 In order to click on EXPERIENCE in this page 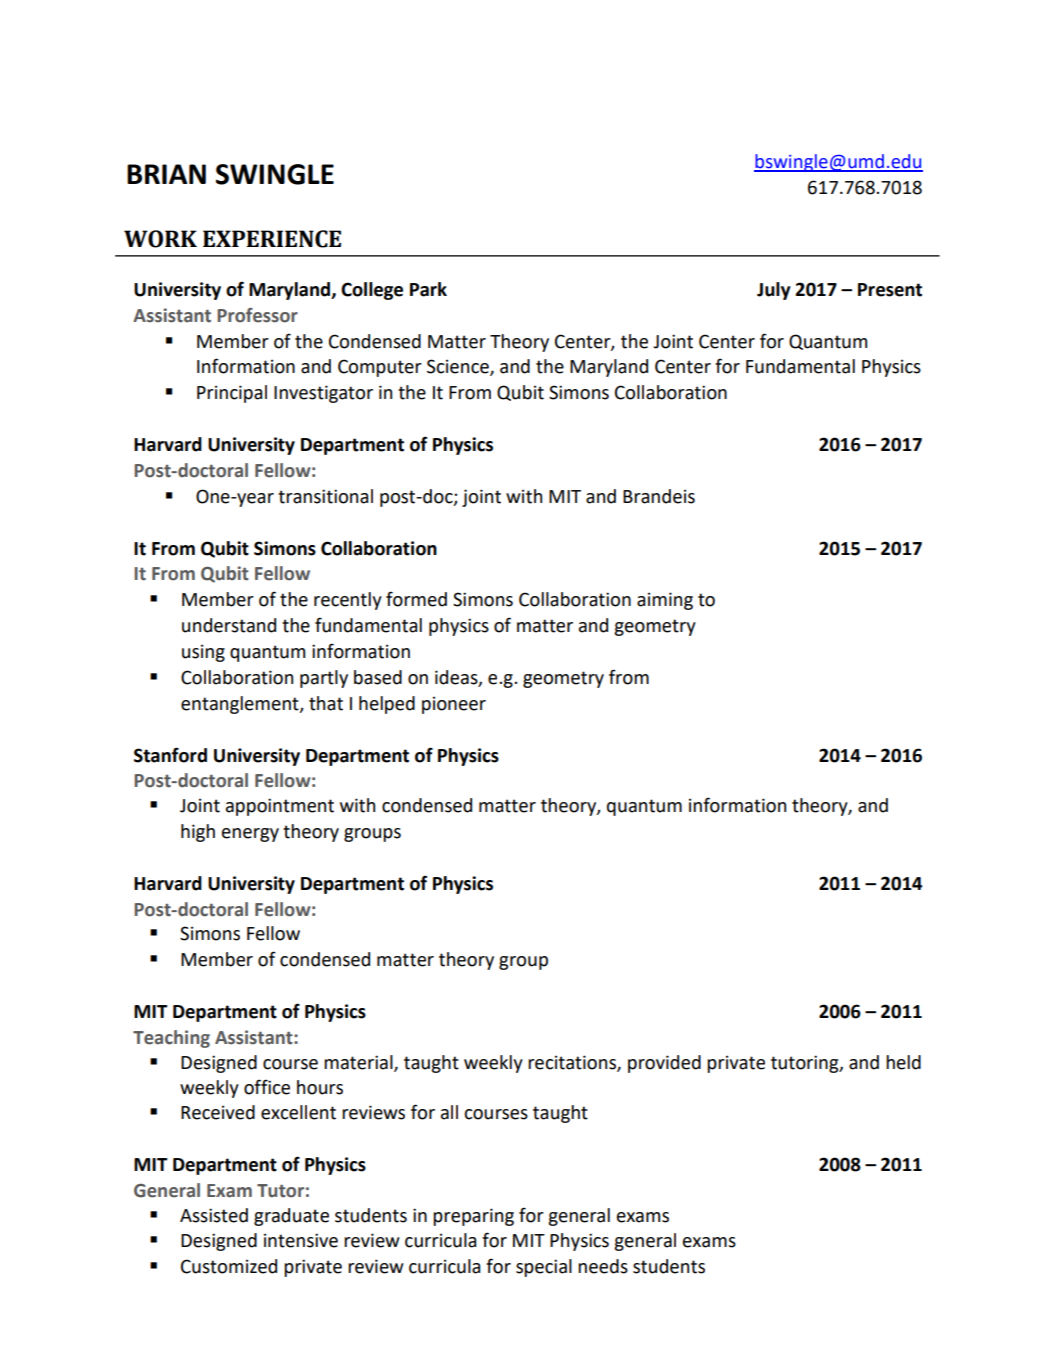, I will do `click(272, 239)`.
